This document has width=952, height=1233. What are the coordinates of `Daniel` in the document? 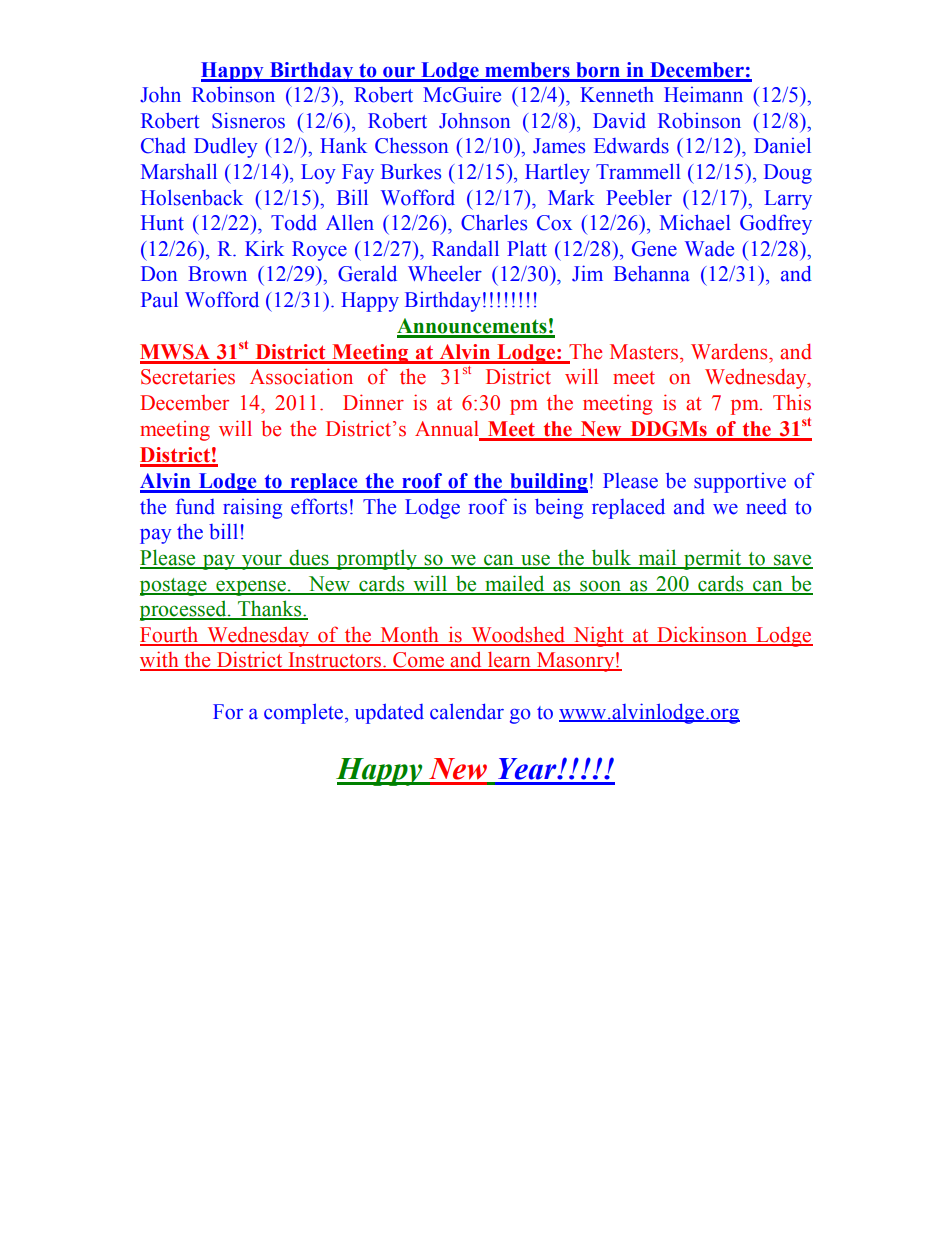 It's located at (782, 145).
